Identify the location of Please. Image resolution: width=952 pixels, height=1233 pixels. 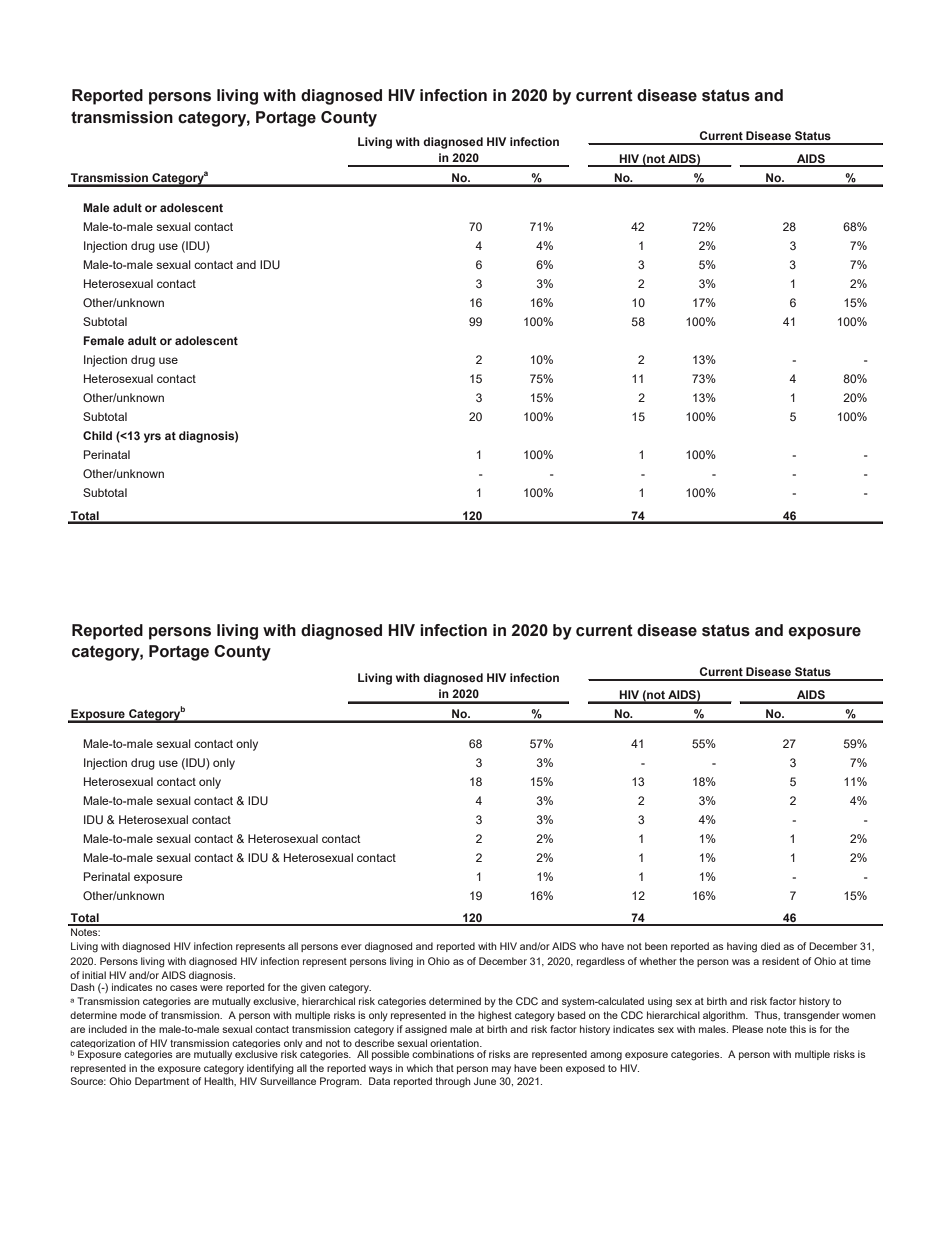
(747, 1029).
